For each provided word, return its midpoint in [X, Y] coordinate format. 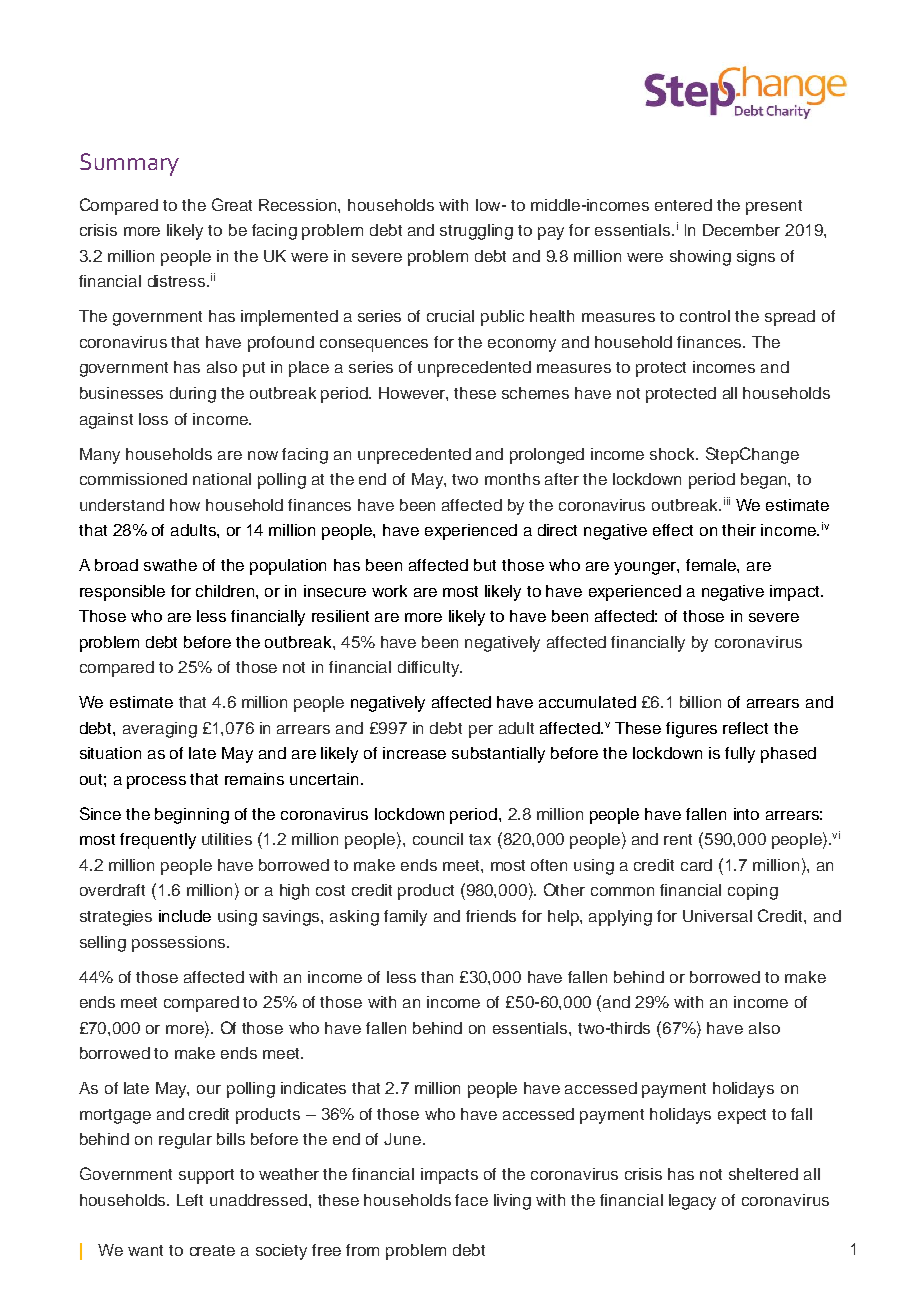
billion [700, 702]
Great [232, 204]
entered [683, 205]
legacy [692, 1202]
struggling [476, 232]
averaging [160, 730]
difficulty [430, 669]
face [471, 1200]
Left [190, 1200]
